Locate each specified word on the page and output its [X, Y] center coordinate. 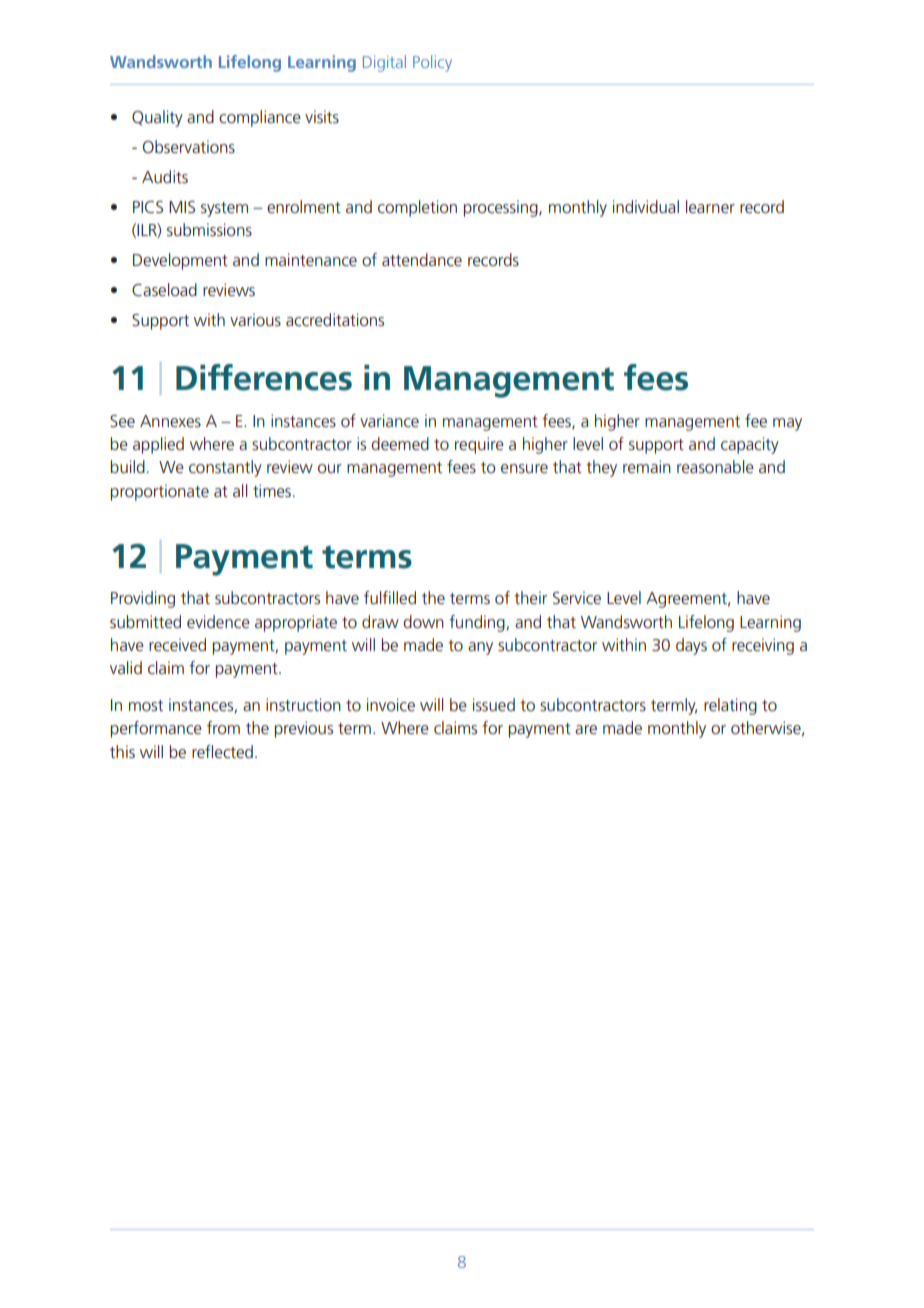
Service [577, 597]
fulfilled [390, 597]
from [223, 727]
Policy [432, 63]
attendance [422, 259]
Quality [157, 118]
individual [646, 206]
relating [730, 706]
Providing [143, 599]
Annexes [170, 421]
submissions [209, 229]
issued [494, 704]
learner [710, 206]
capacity [750, 445]
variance [389, 420]
